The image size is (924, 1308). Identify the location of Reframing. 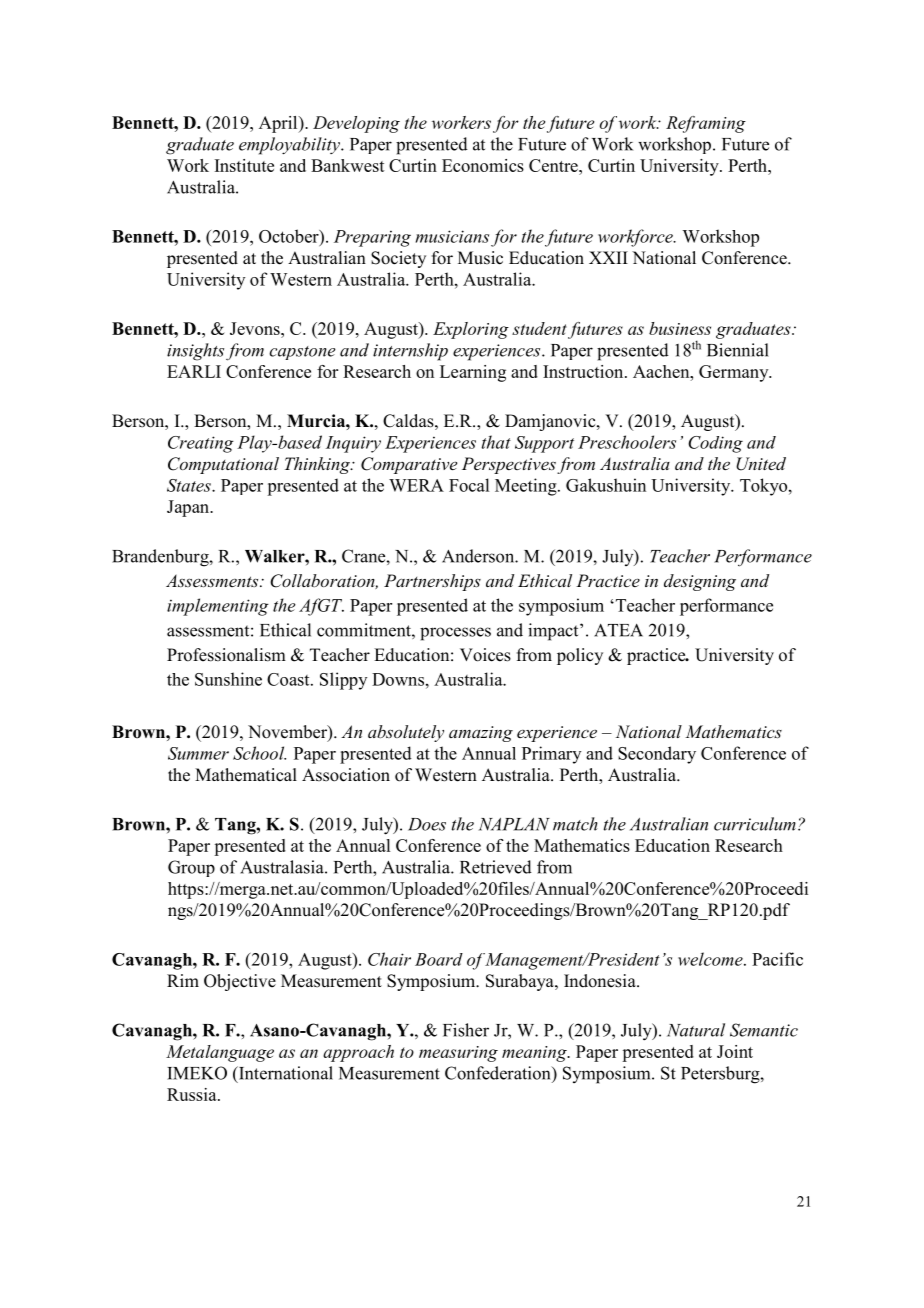
(706, 124).
